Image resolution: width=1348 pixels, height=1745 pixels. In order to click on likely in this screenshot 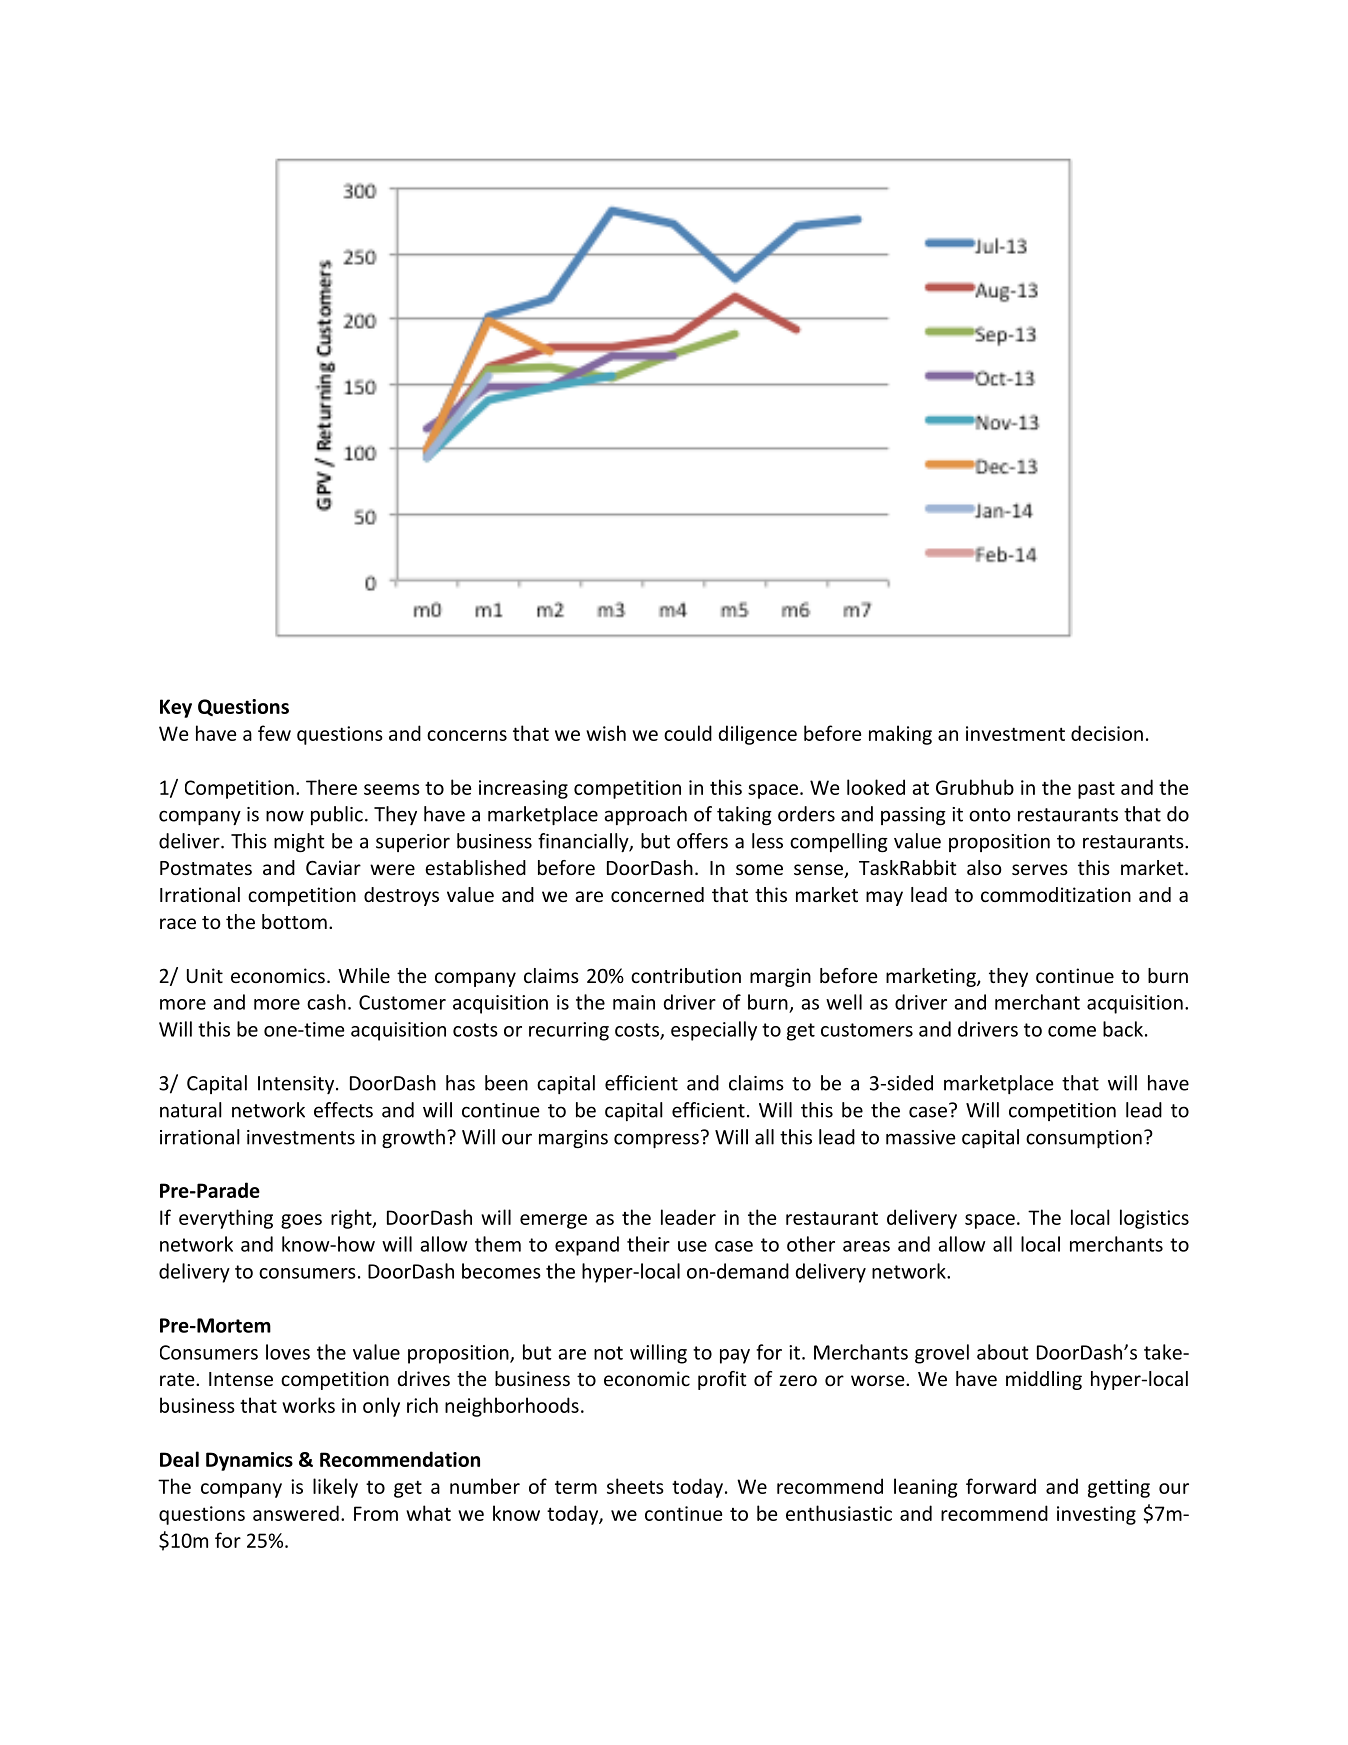, I will do `click(335, 1488)`.
